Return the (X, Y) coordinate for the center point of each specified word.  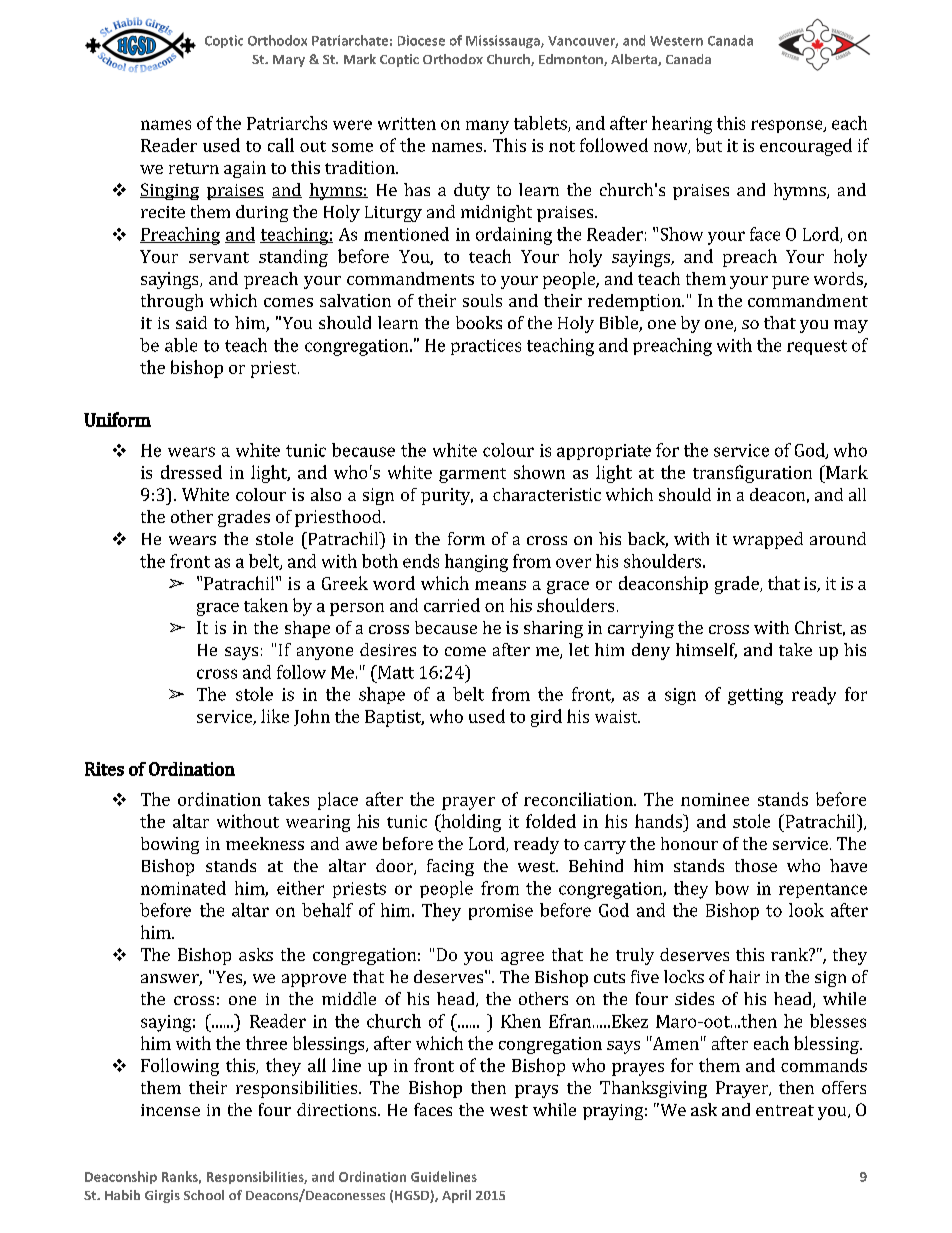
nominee (715, 799)
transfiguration (752, 474)
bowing (170, 845)
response (788, 126)
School (204, 1195)
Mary (289, 61)
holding (470, 823)
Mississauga (504, 41)
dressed (191, 472)
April (456, 1196)
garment (472, 475)
